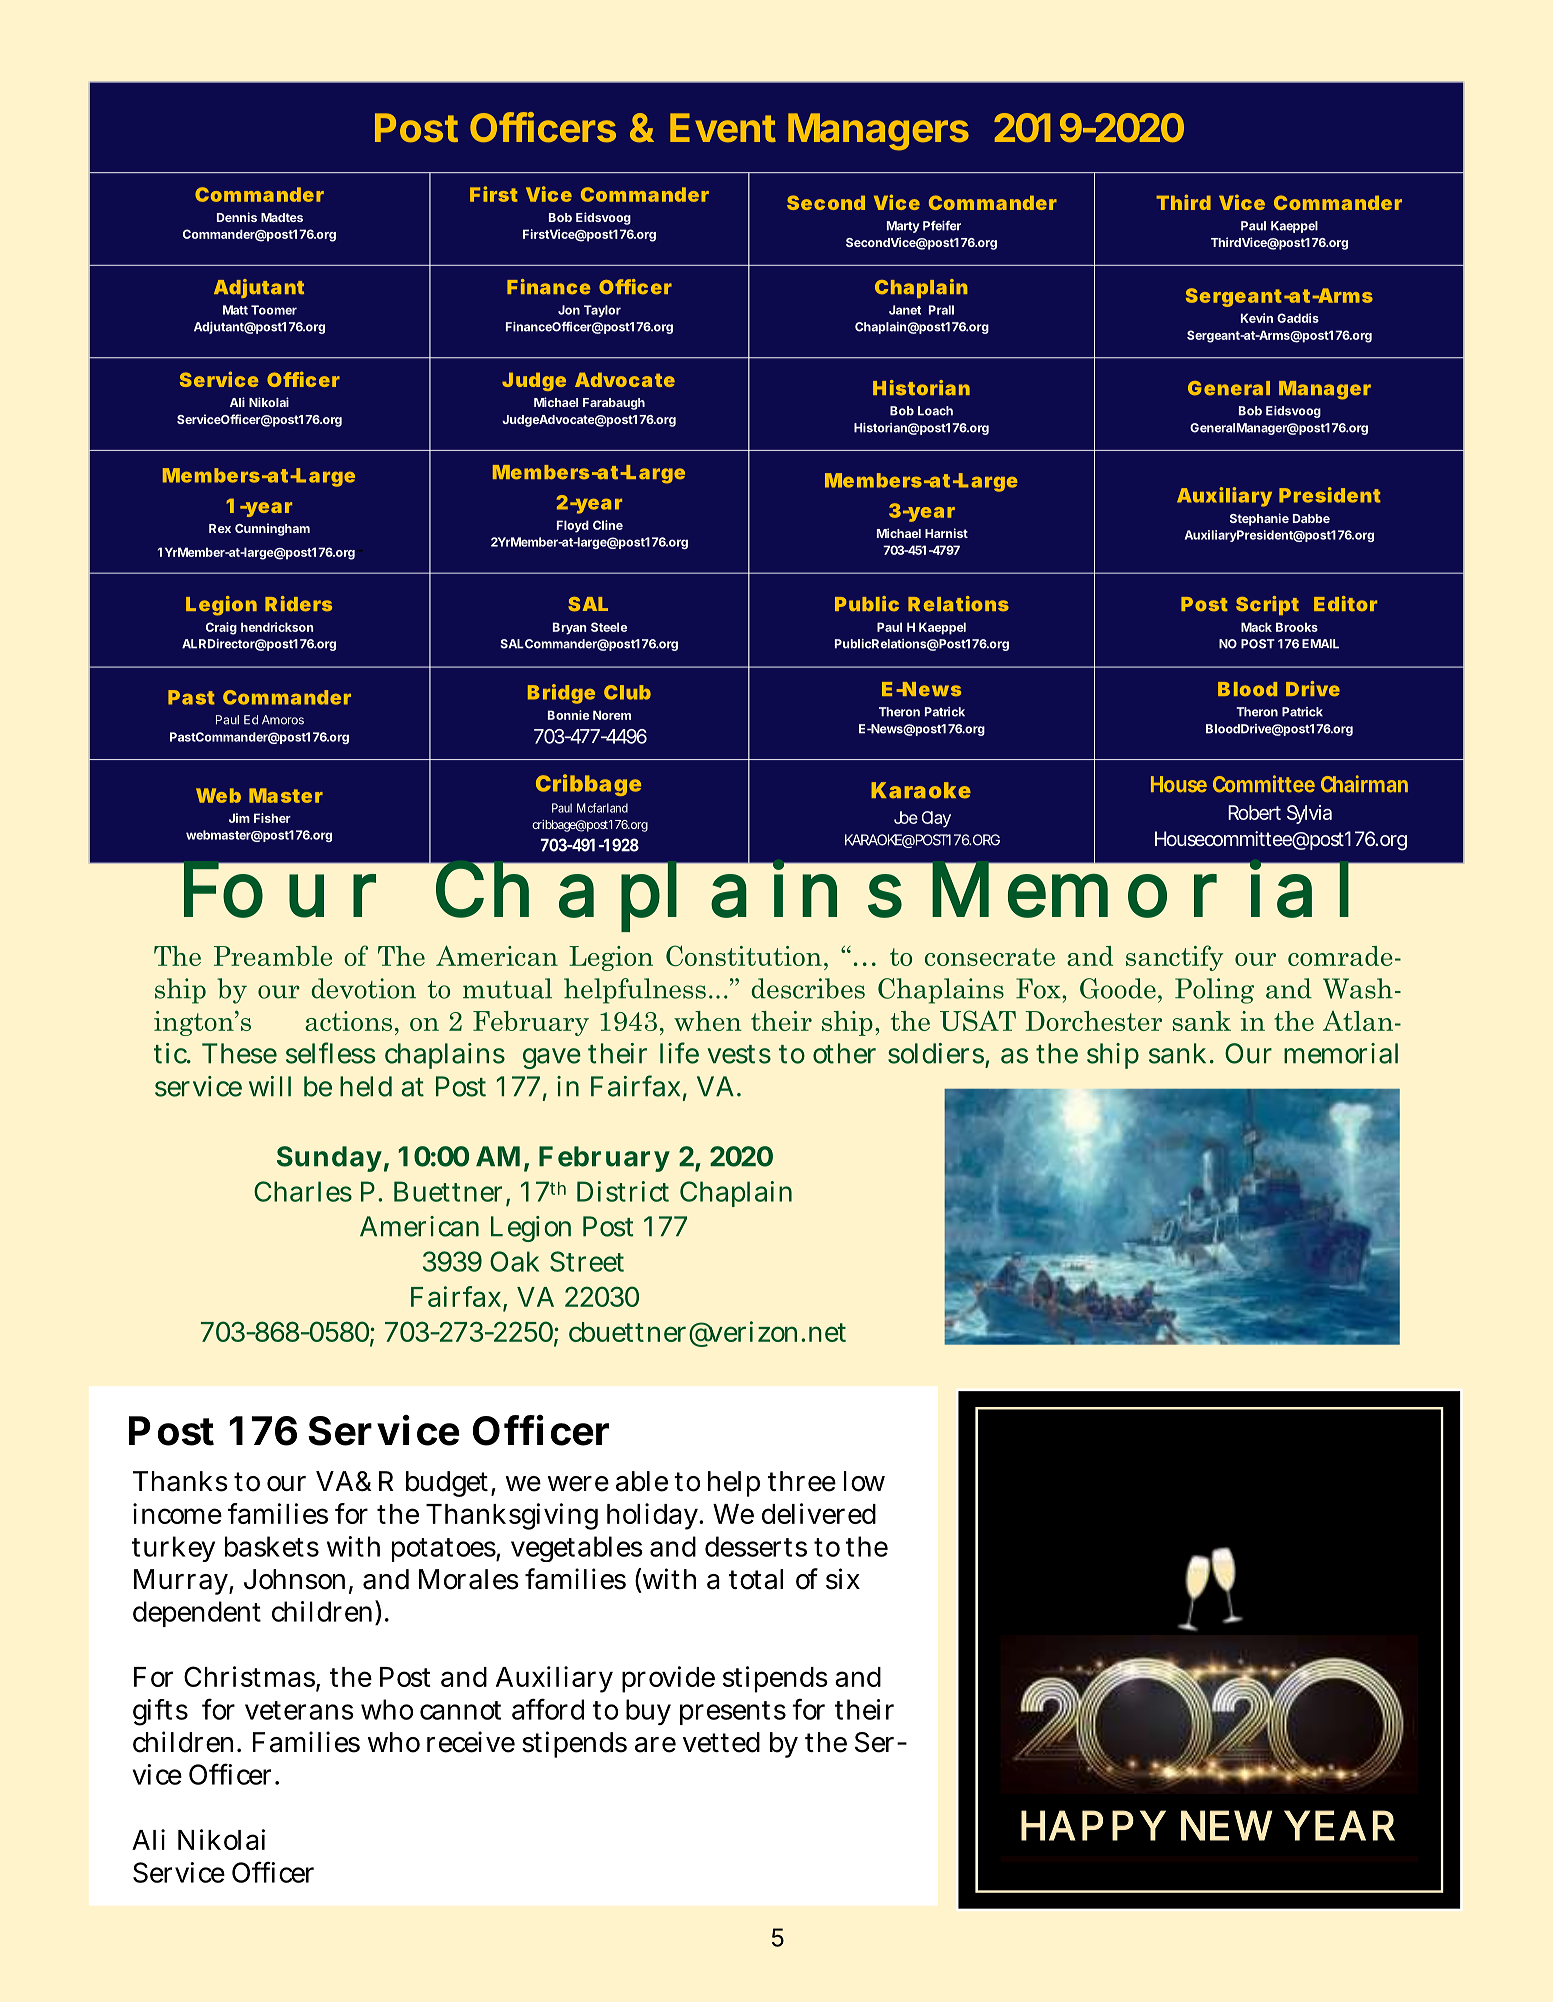 This screenshot has width=1553, height=2002. Describe the element at coordinates (299, 1710) in the screenshot. I see `veterans` at that location.
